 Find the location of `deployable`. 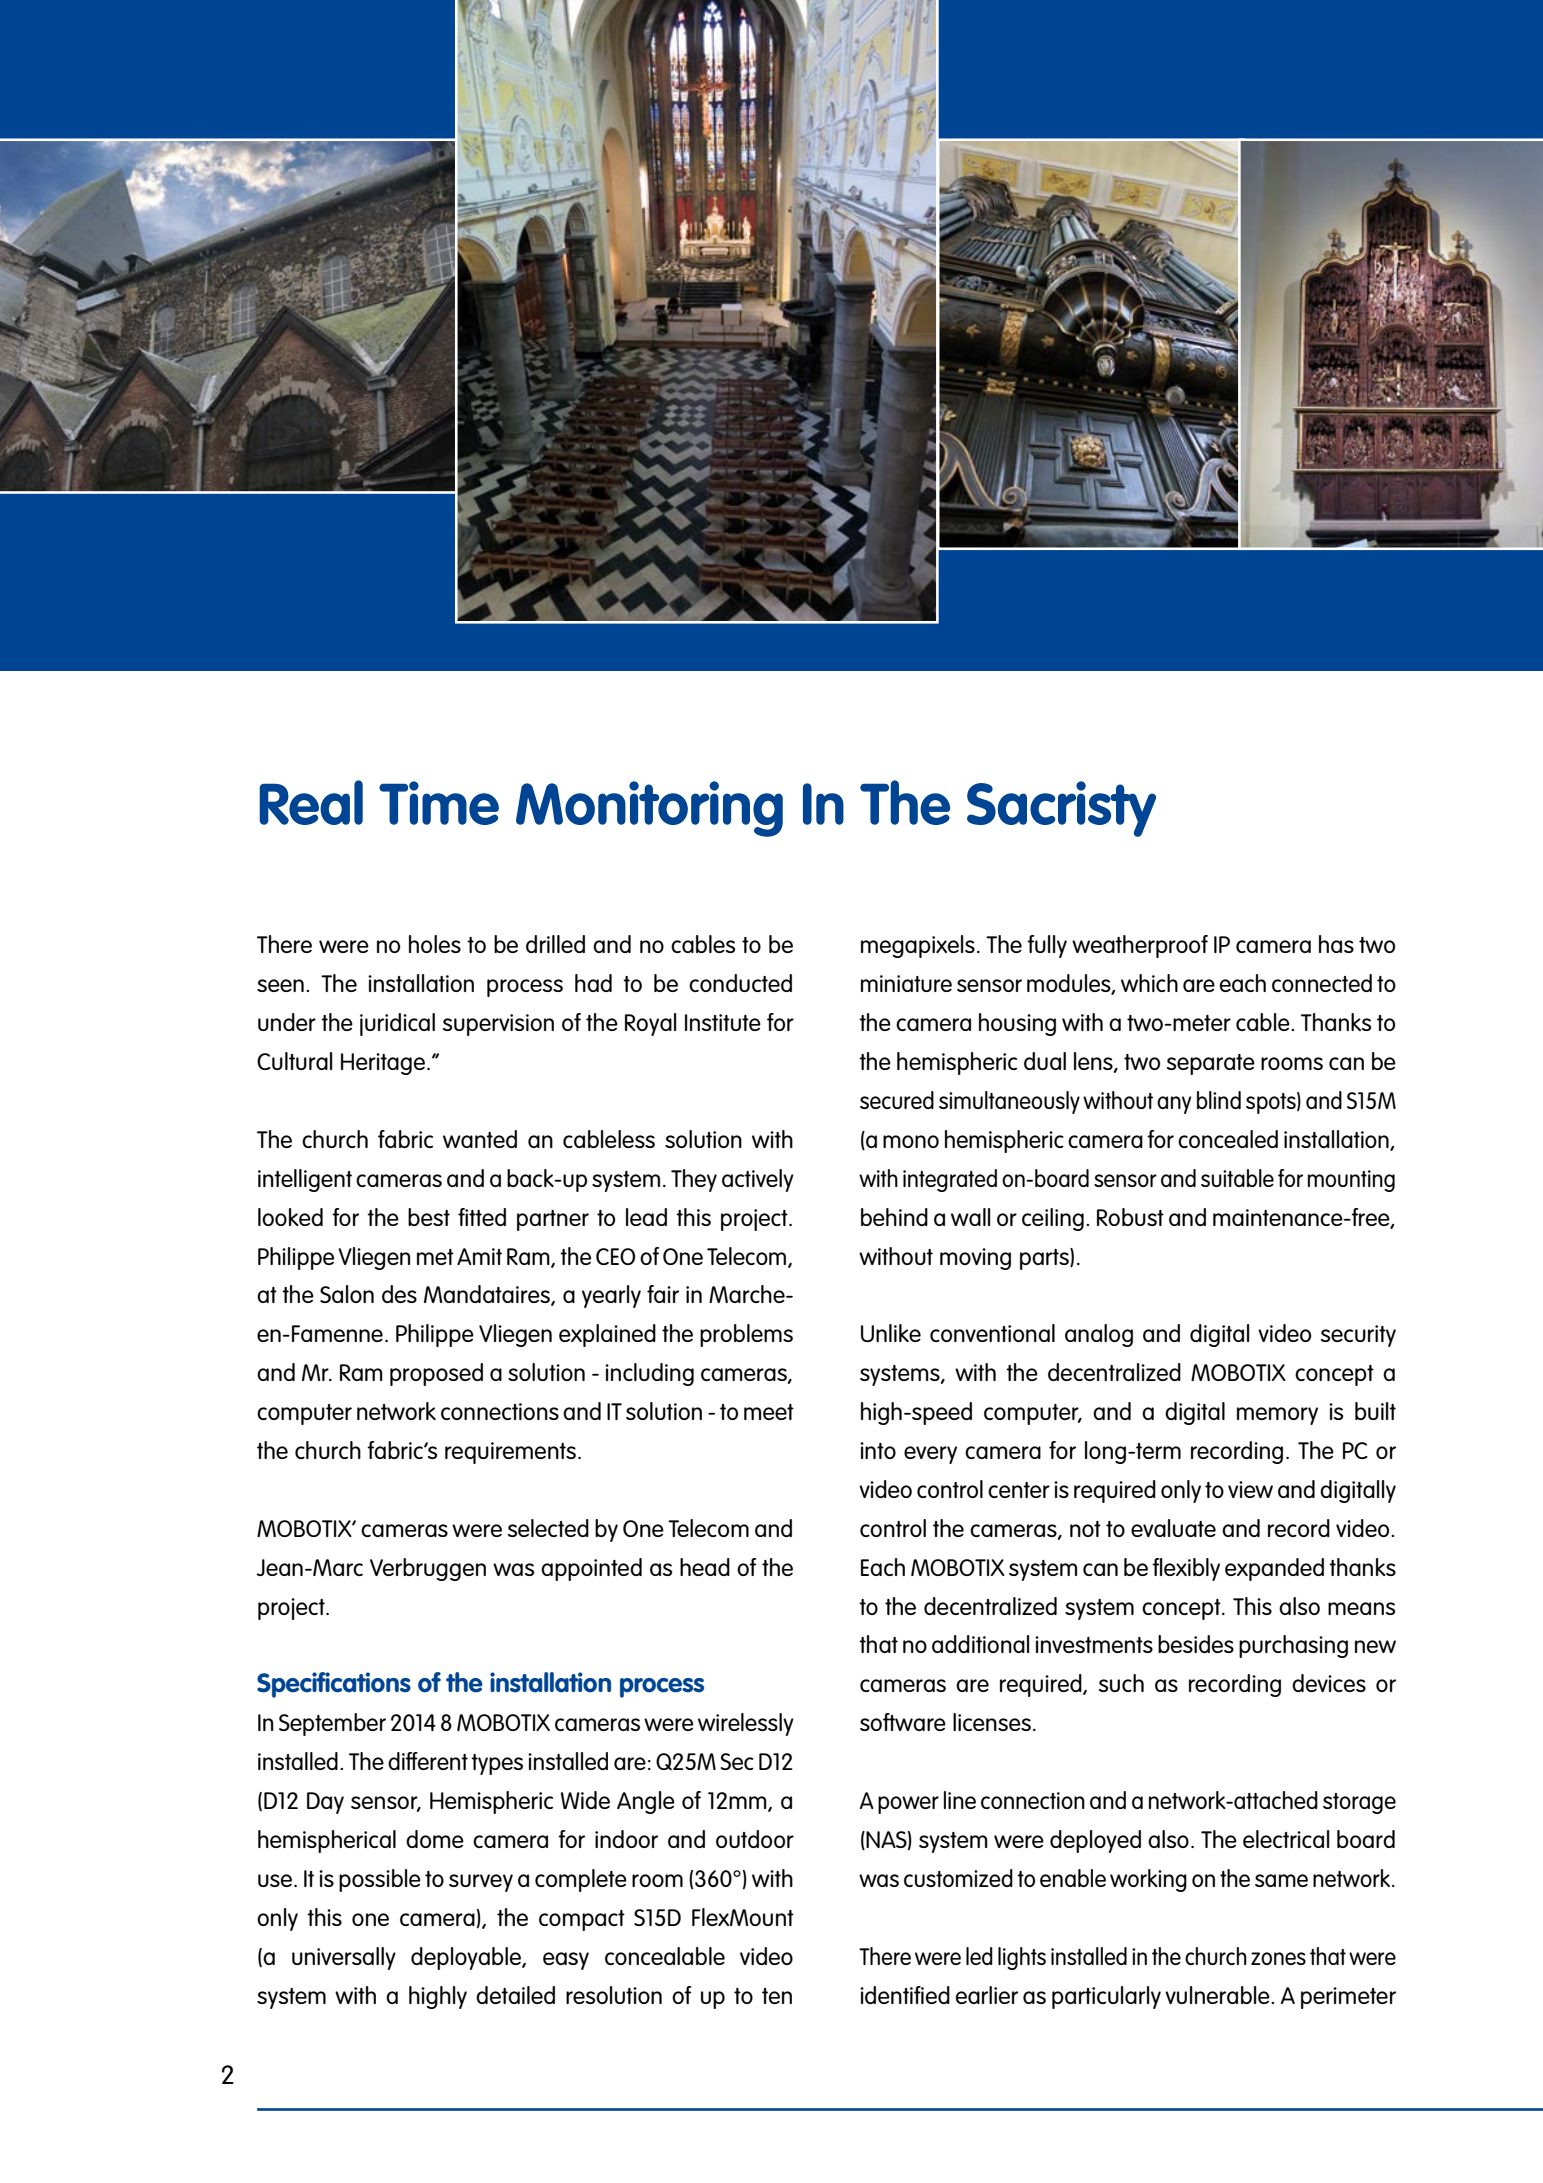

deployable is located at coordinates (467, 1958).
